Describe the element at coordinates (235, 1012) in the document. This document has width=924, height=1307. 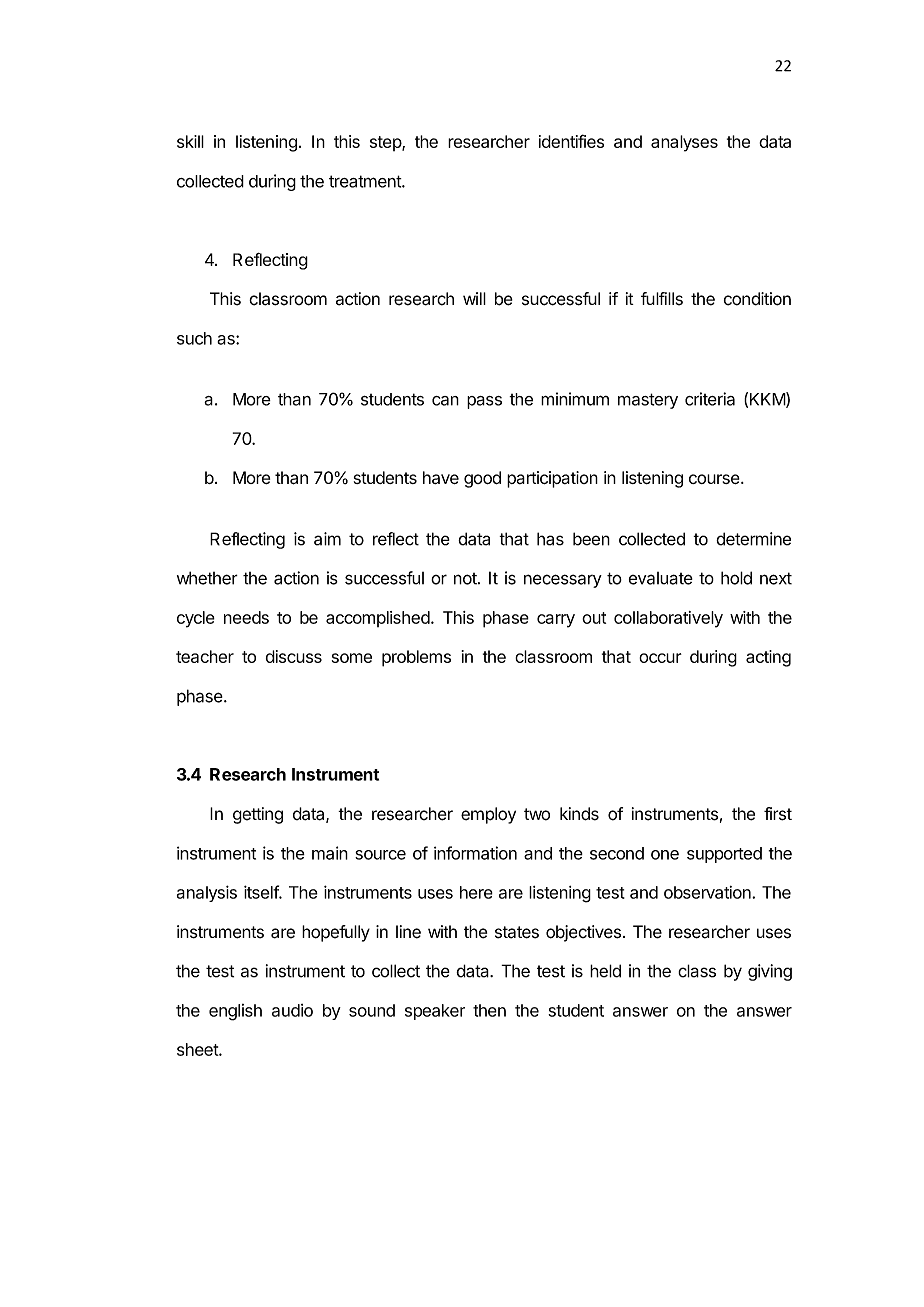
I see `english` at that location.
